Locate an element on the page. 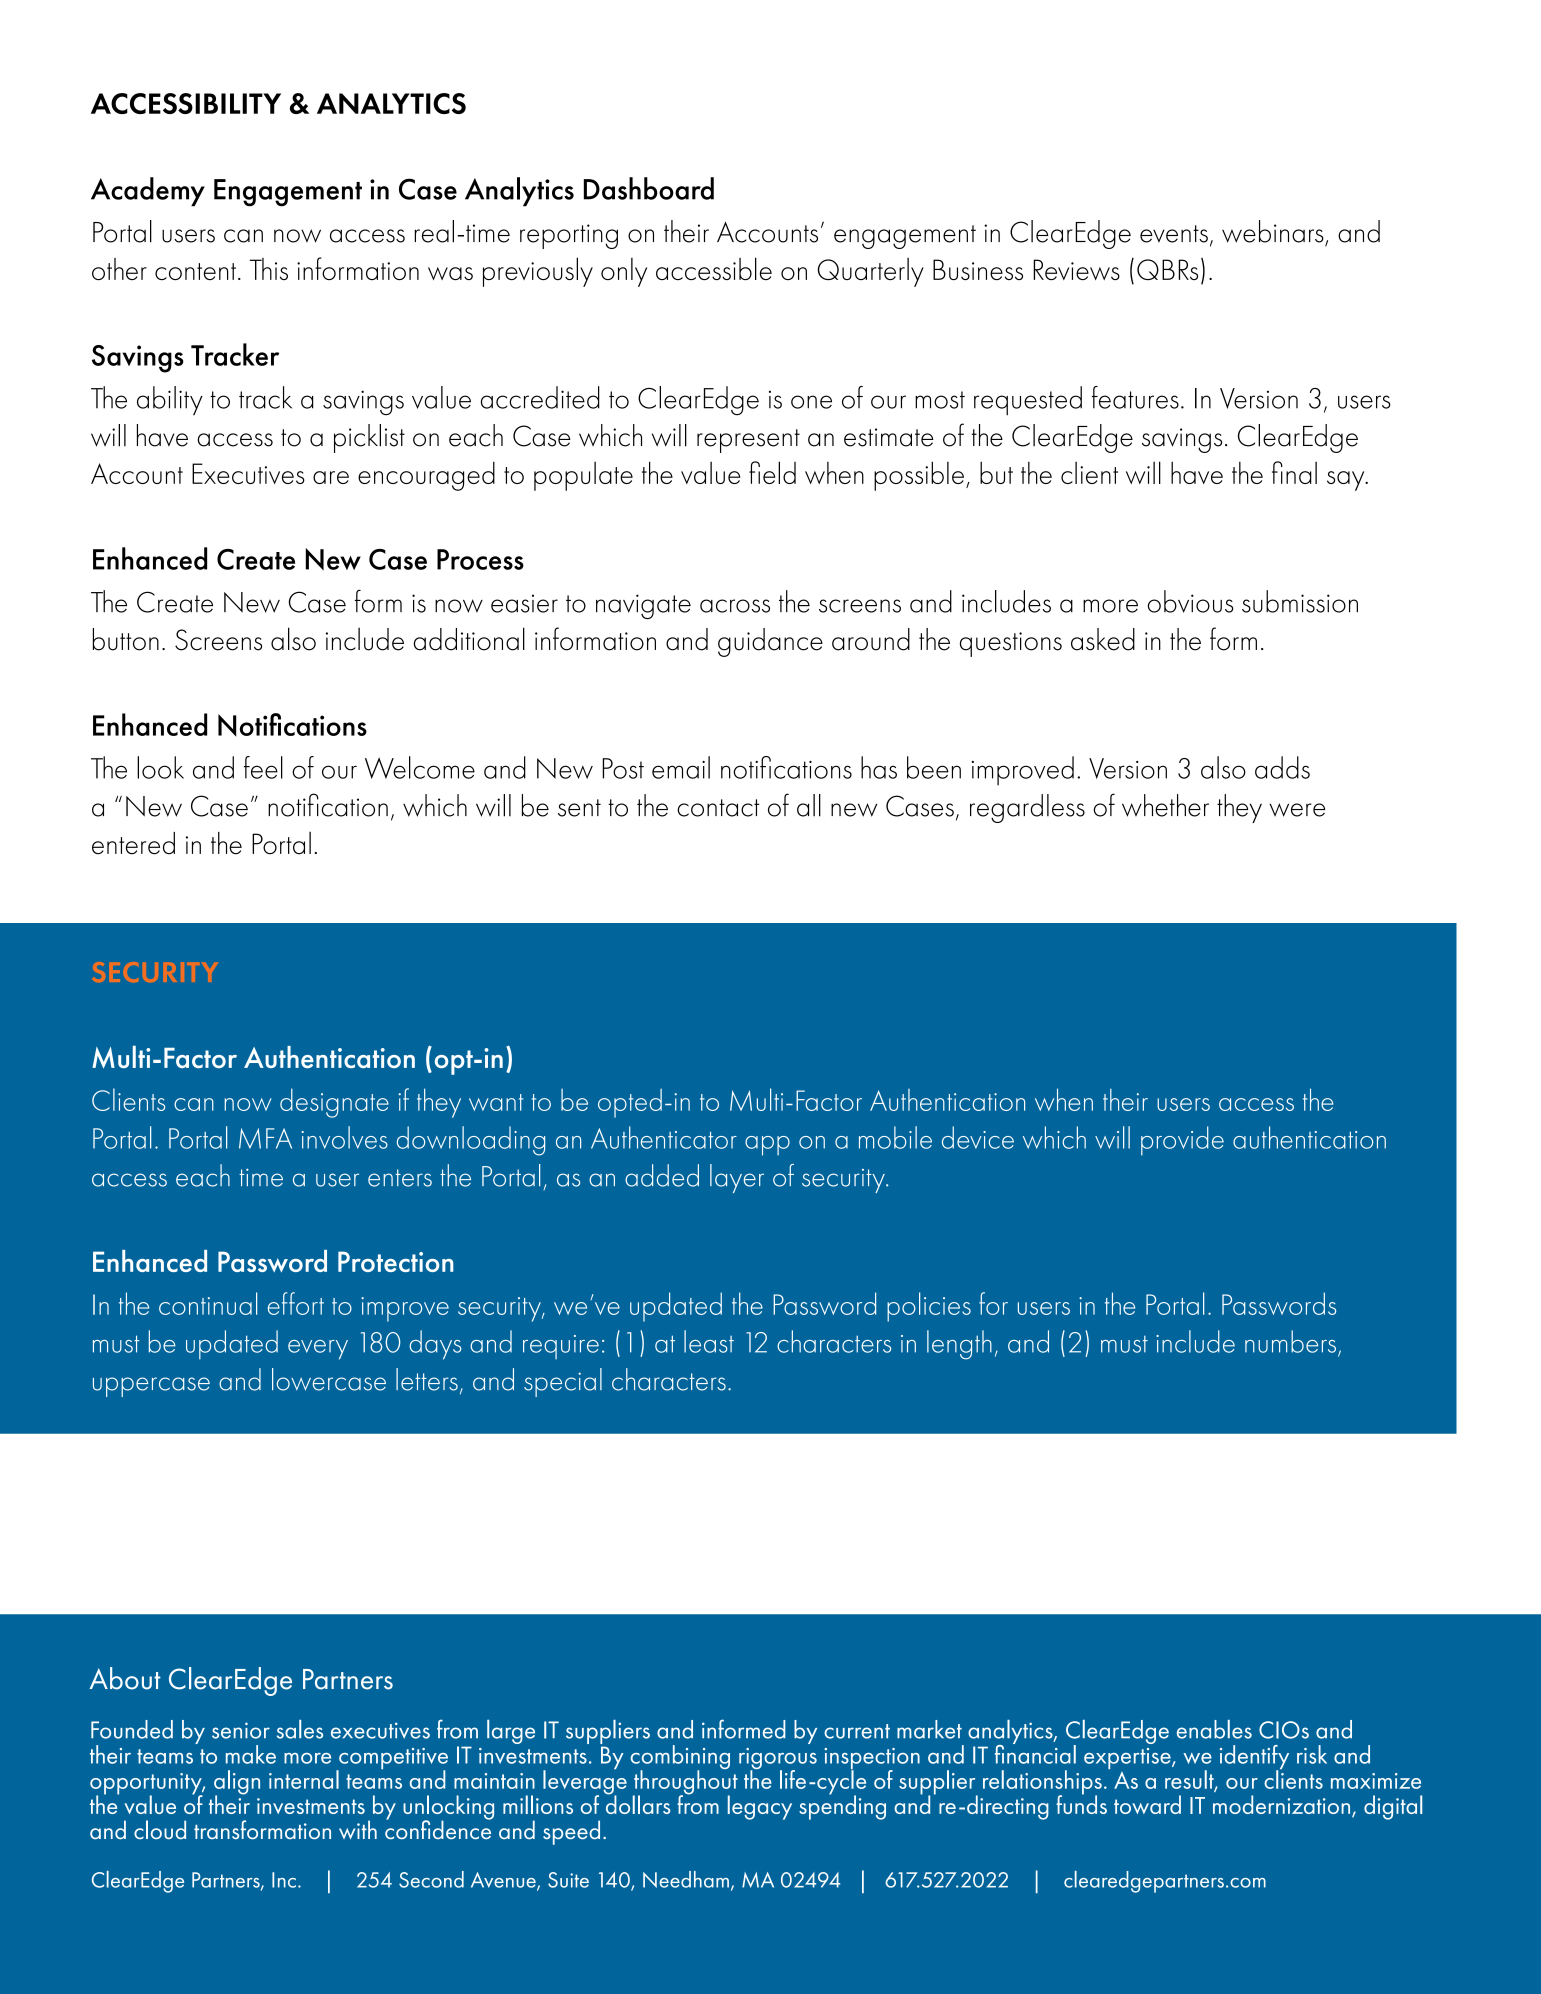 The image size is (1541, 1994). guidance is located at coordinates (770, 642).
